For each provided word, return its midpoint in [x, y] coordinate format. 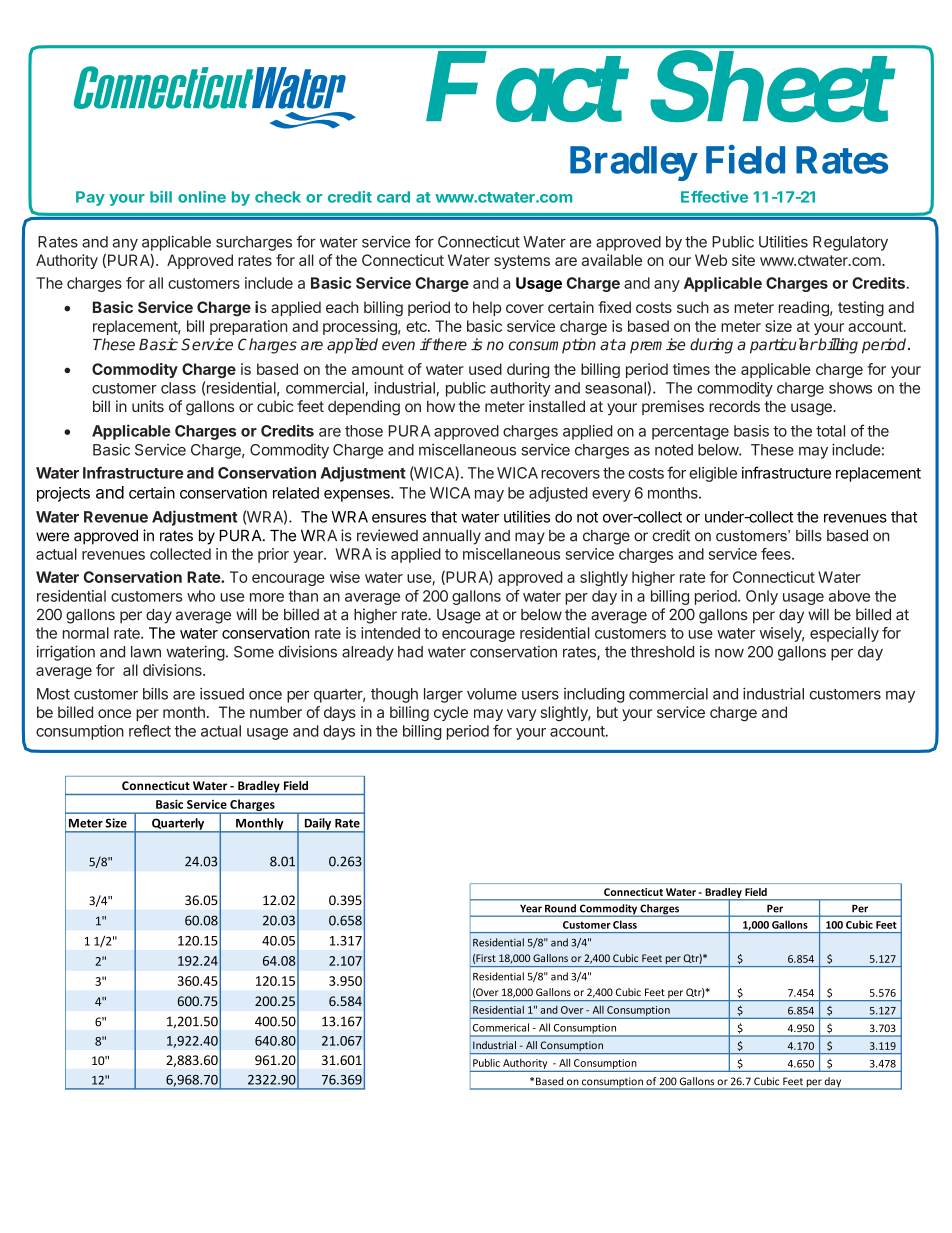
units [148, 406]
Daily [318, 825]
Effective [714, 197]
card [393, 197]
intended [390, 633]
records [734, 406]
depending [364, 408]
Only [762, 597]
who [201, 596]
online [202, 197]
